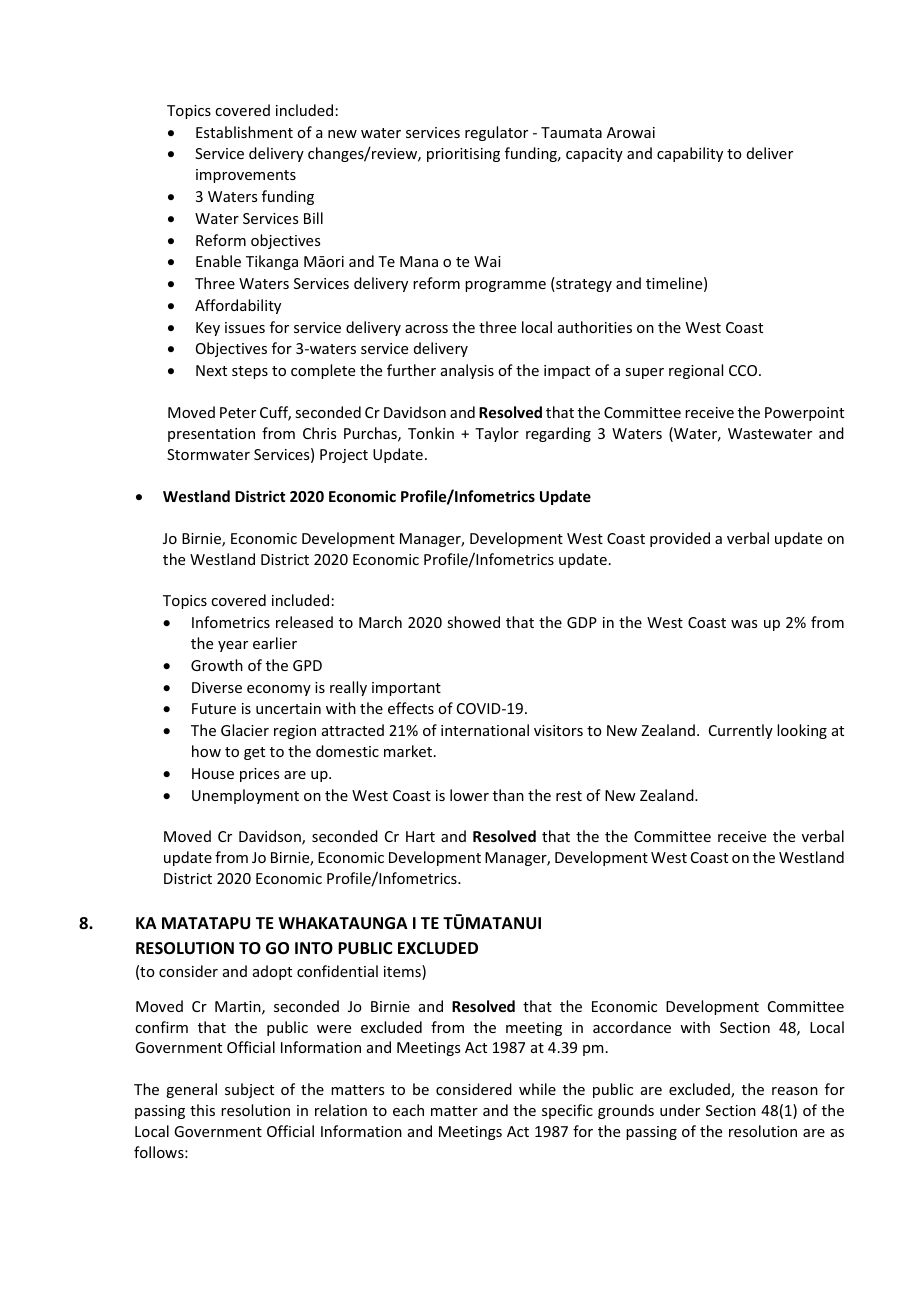  What do you see at coordinates (804, 414) in the image?
I see `Powerpoint` at bounding box center [804, 414].
